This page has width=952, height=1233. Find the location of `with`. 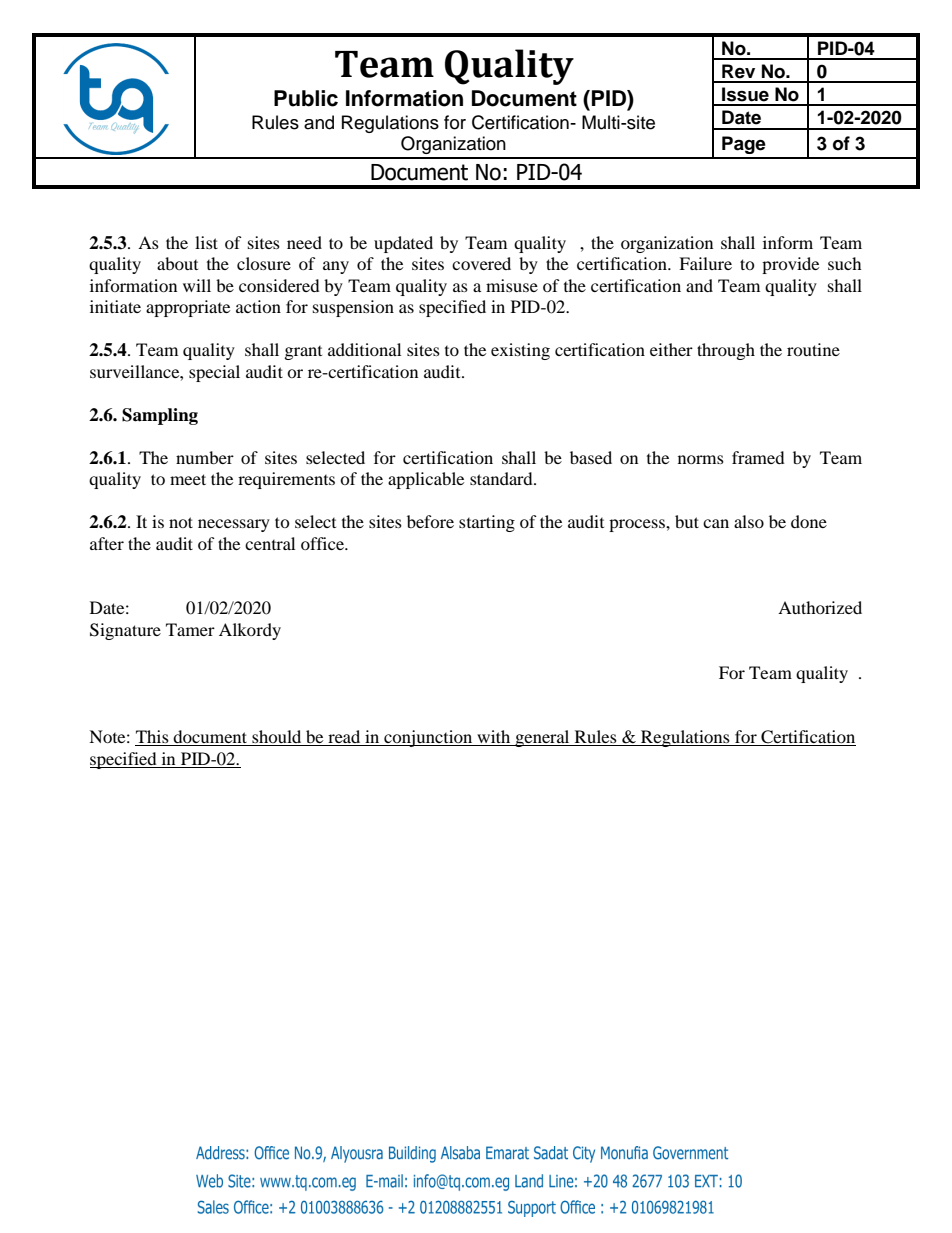

with is located at coordinates (494, 738).
